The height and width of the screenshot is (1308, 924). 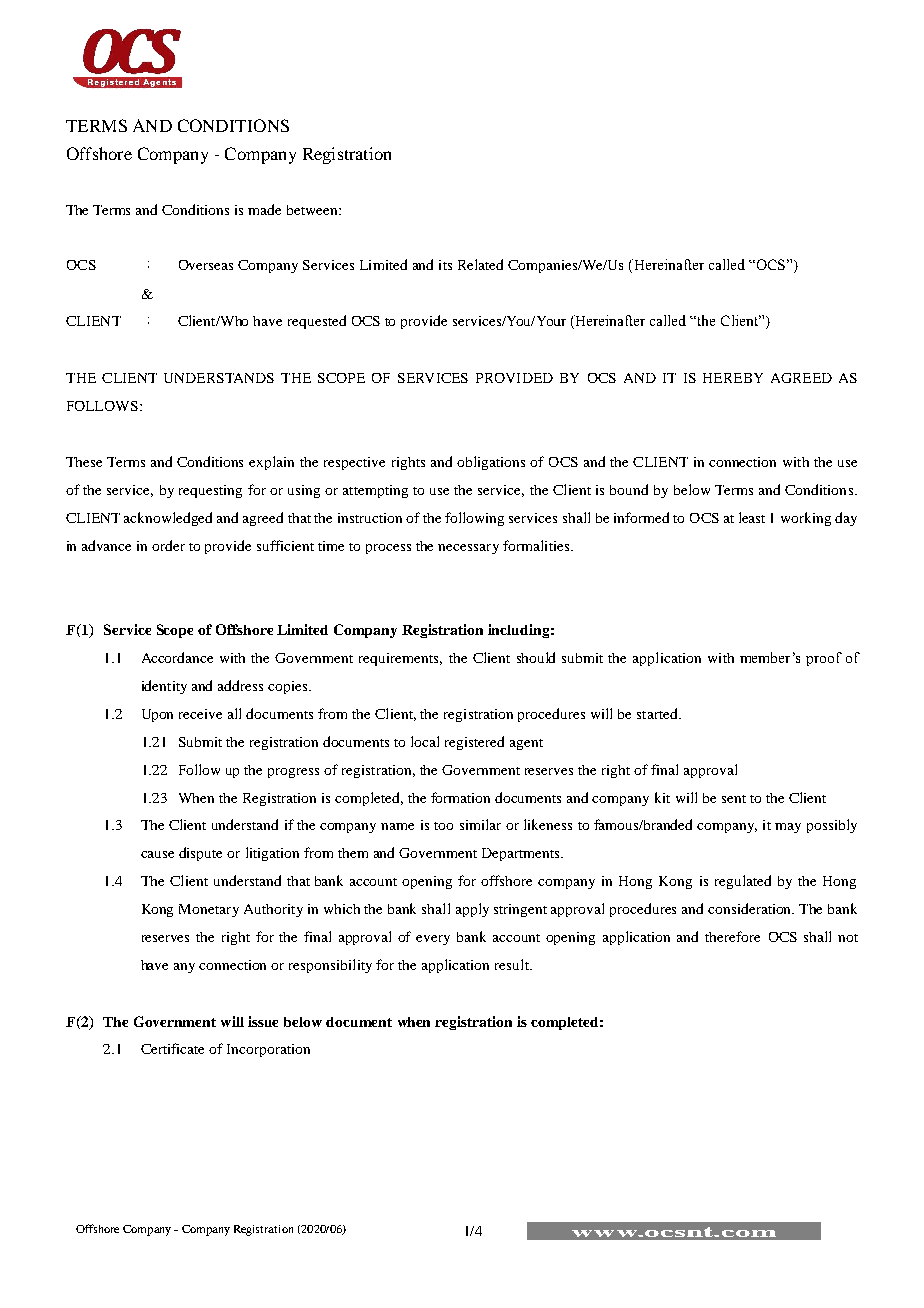 What do you see at coordinates (733, 378) in the screenshot?
I see `HEREBY` at bounding box center [733, 378].
